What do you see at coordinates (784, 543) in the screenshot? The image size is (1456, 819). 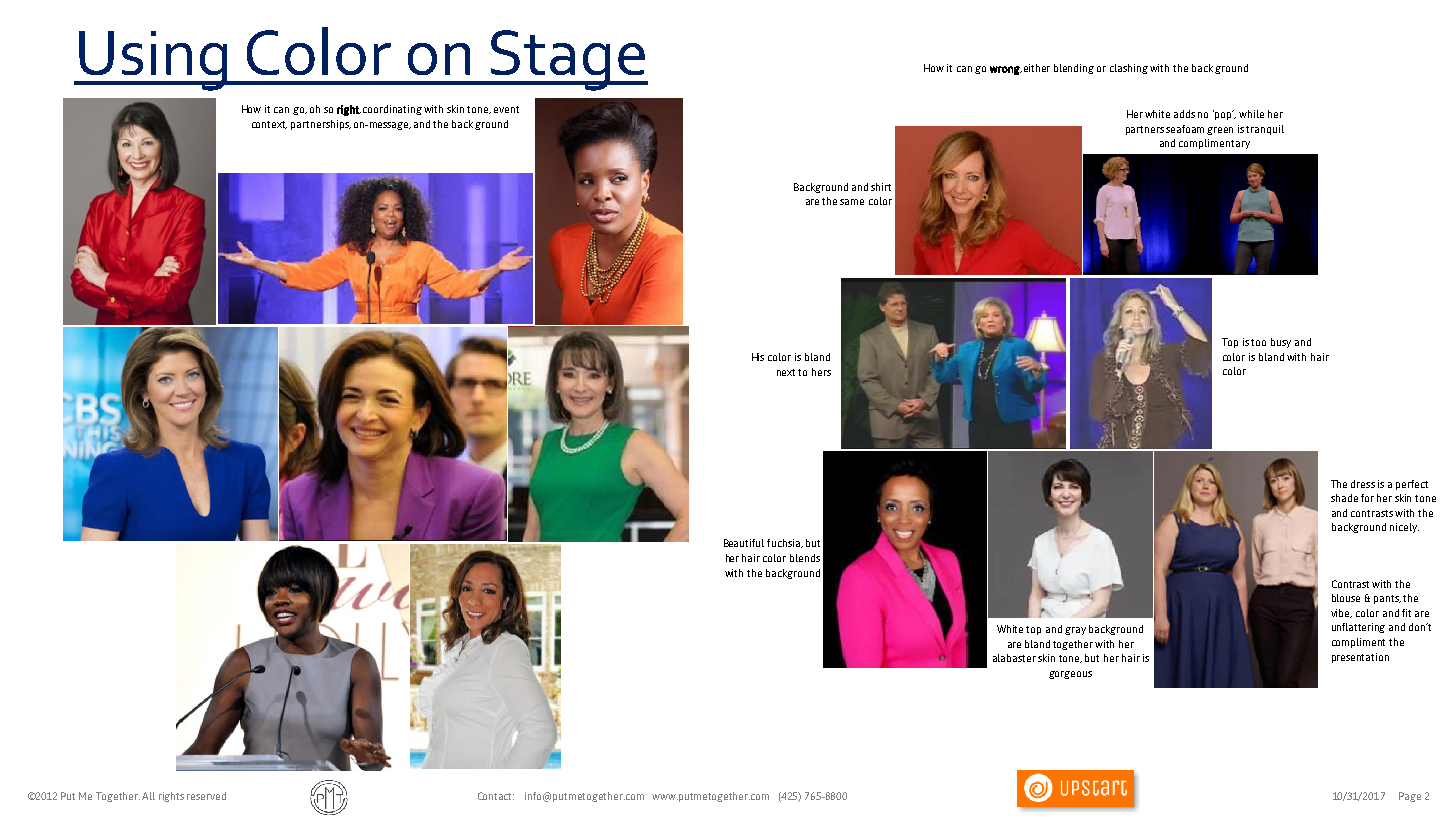 I see `fuchsia` at bounding box center [784, 543].
